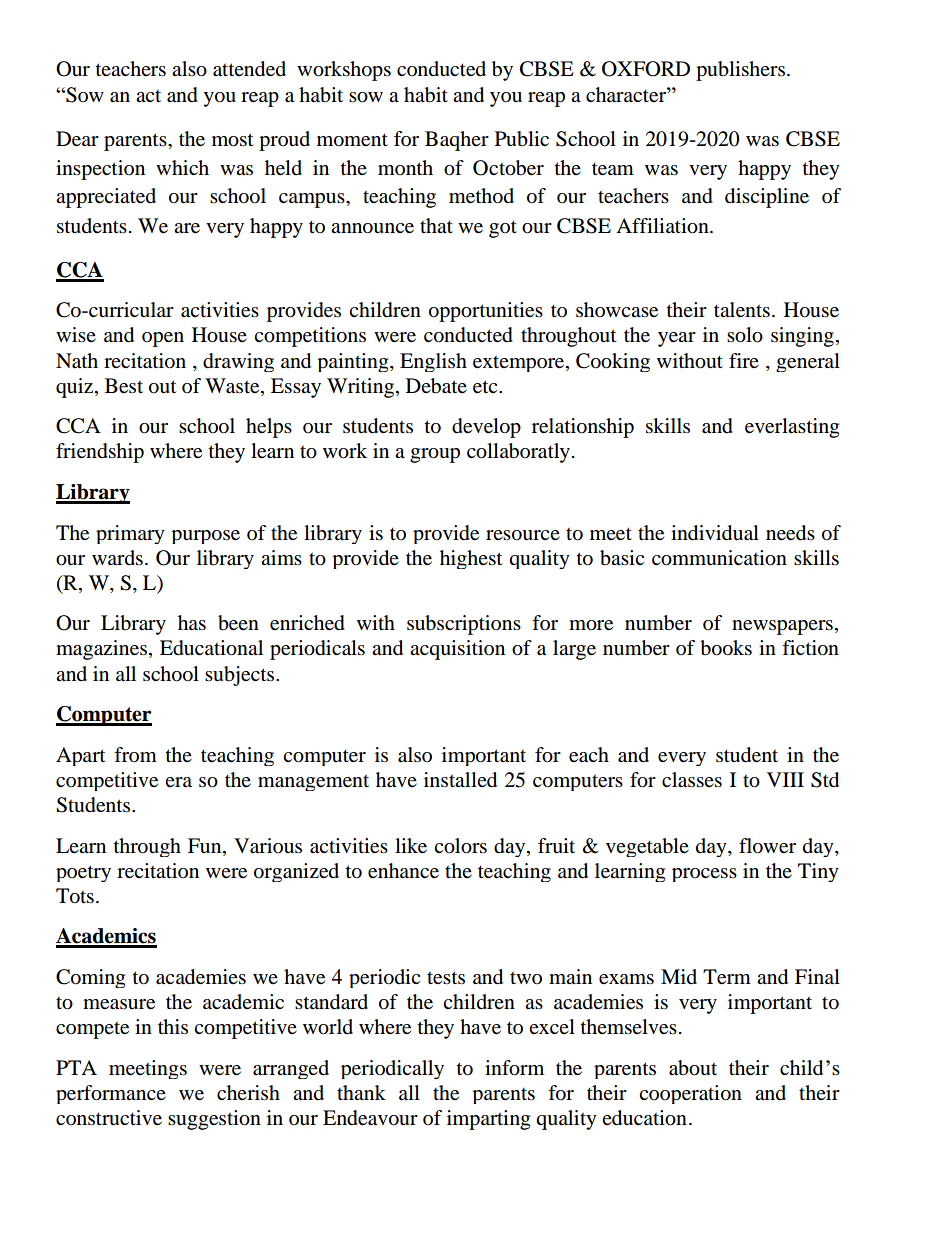 Image resolution: width=952 pixels, height=1233 pixels. Describe the element at coordinates (135, 755) in the document. I see `from` at that location.
